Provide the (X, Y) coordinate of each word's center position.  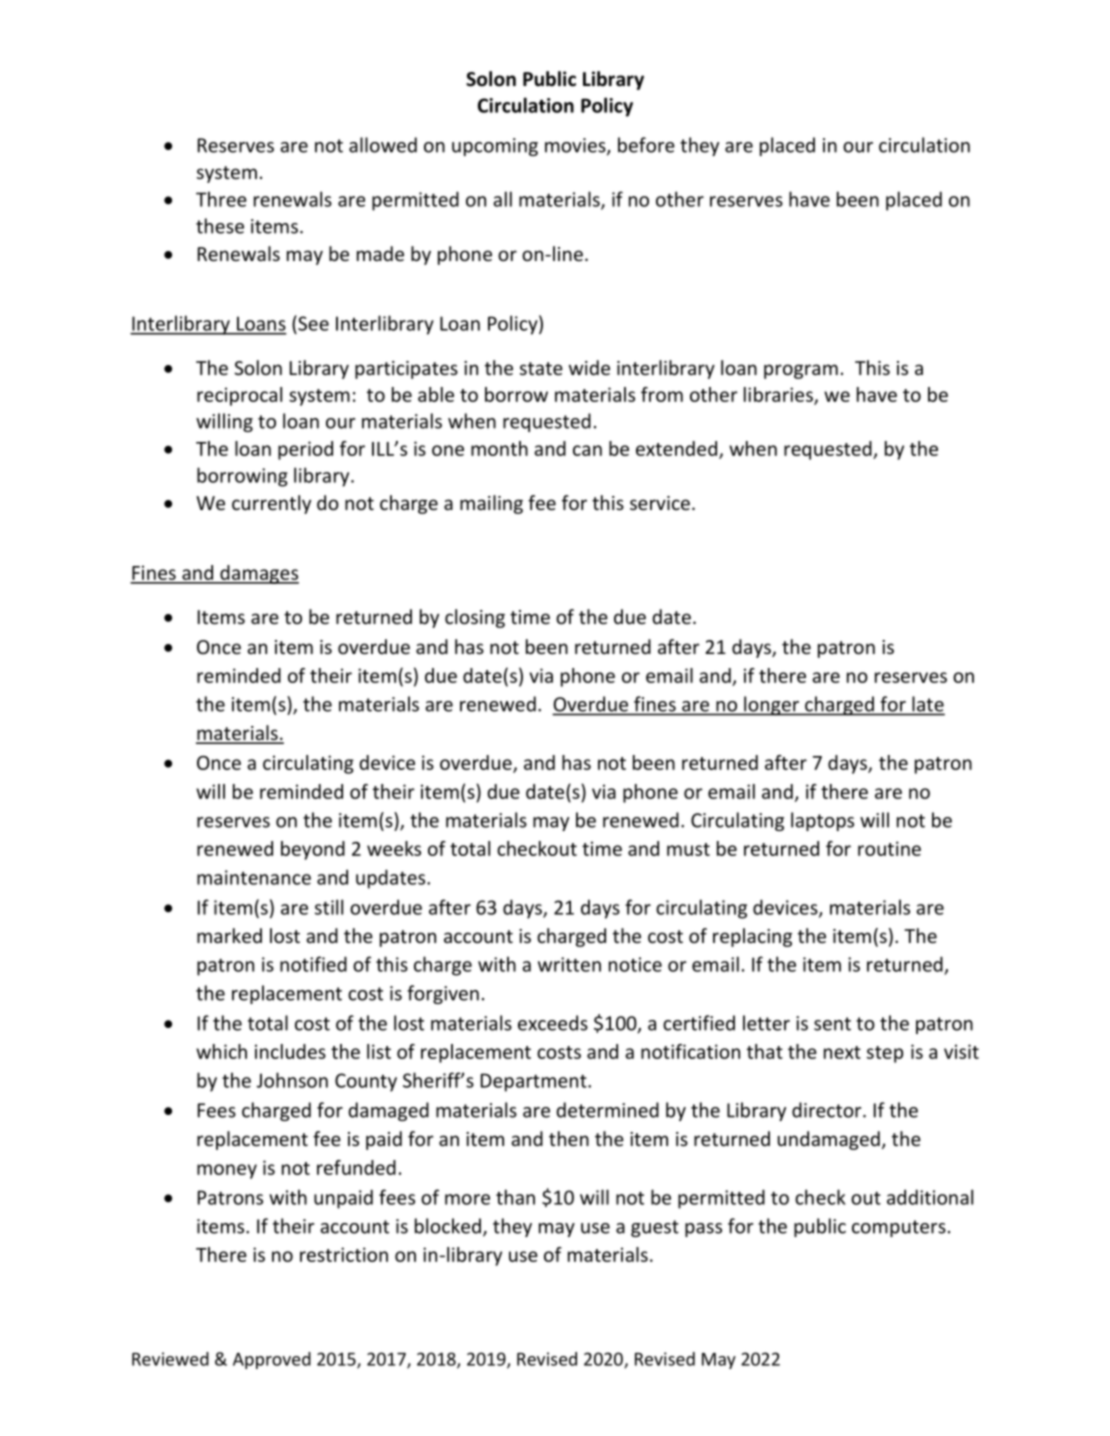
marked (229, 935)
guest (655, 1228)
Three (221, 199)
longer (771, 706)
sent (832, 1024)
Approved (272, 1360)
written (569, 964)
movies (576, 146)
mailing (491, 504)
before (646, 145)
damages (258, 574)
